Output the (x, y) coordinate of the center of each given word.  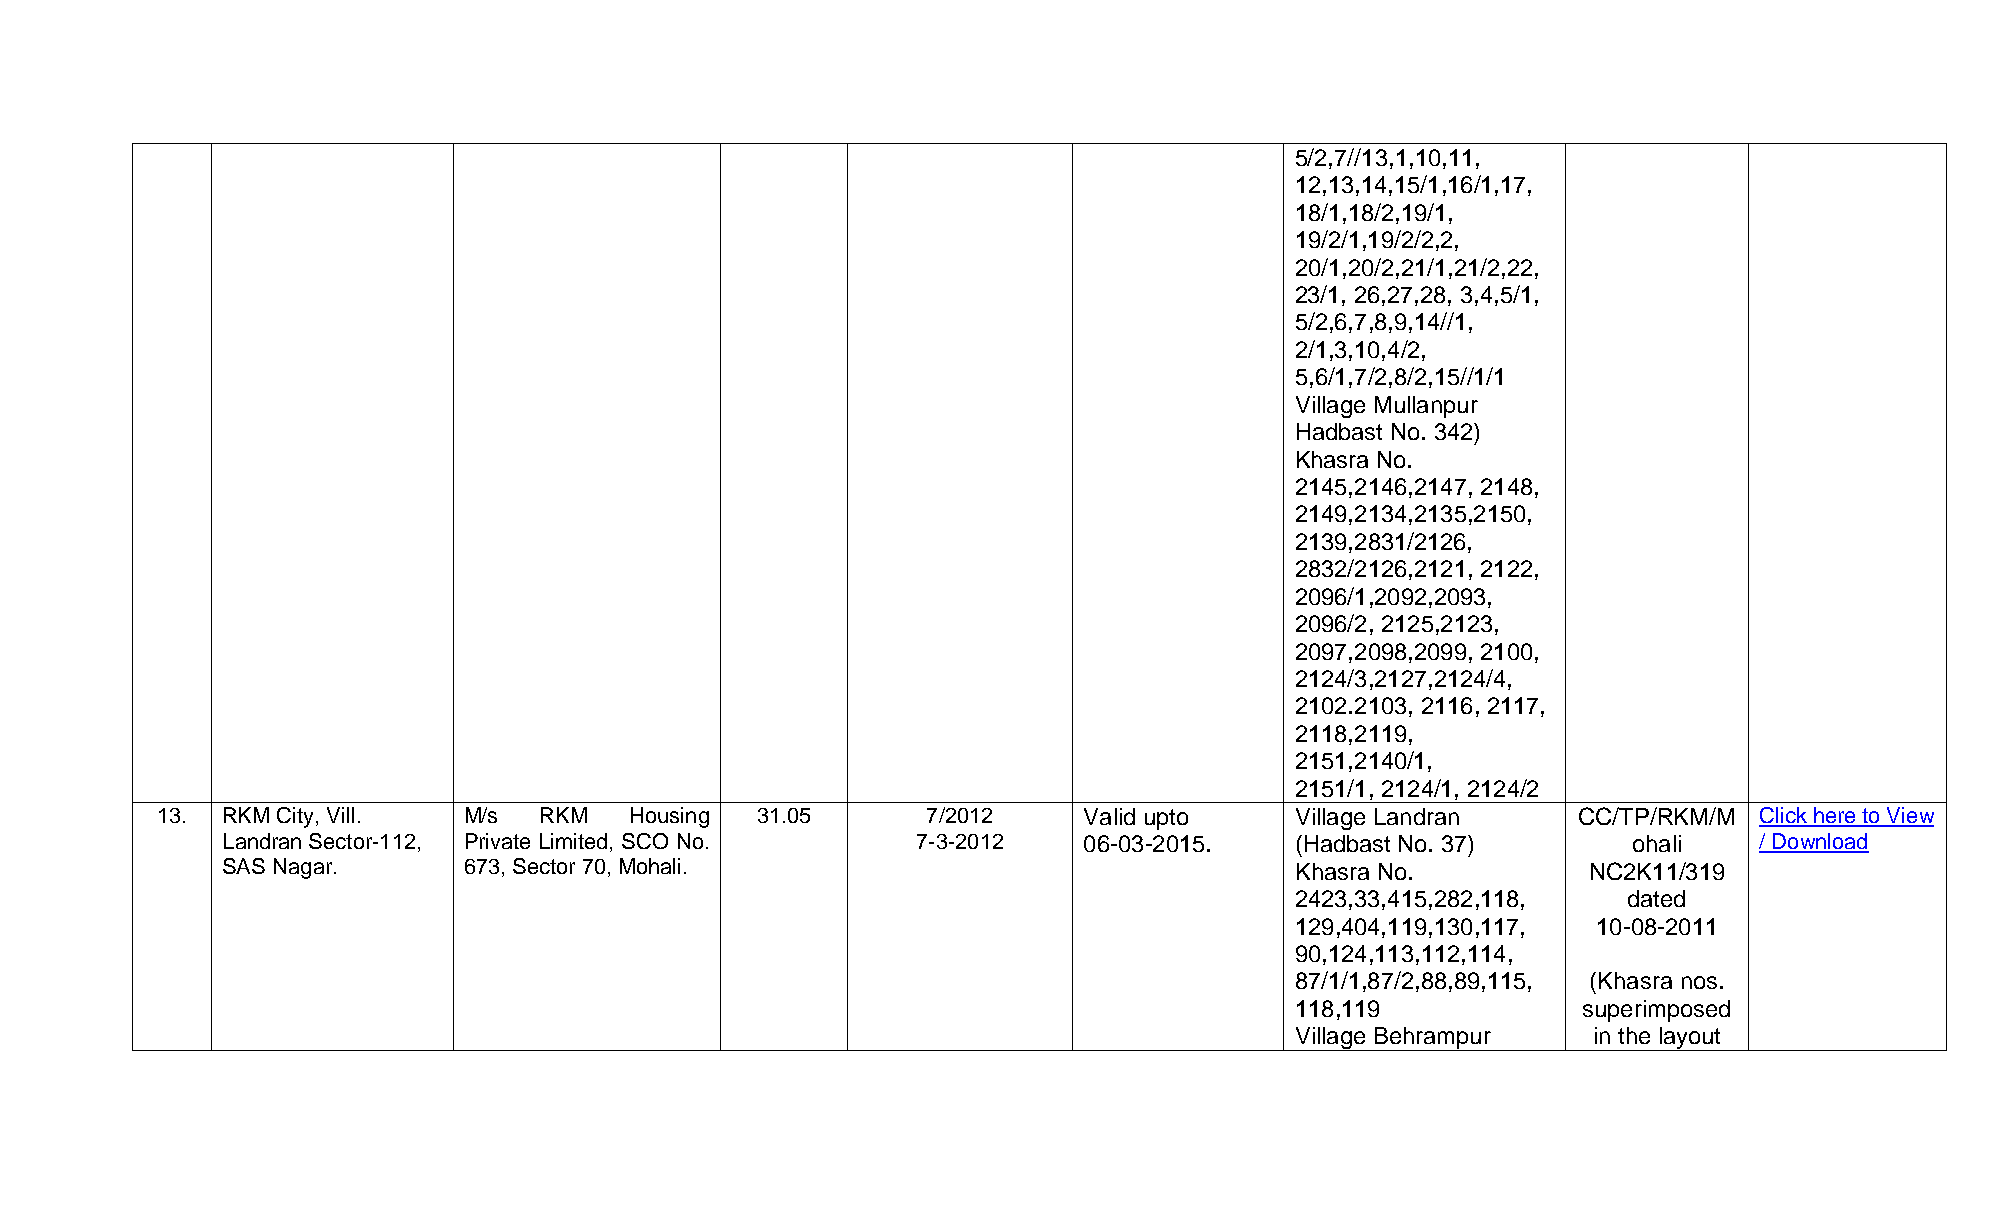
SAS (244, 866)
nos (1699, 982)
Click (1784, 816)
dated (1656, 898)
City (297, 817)
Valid (1109, 816)
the (1634, 1035)
